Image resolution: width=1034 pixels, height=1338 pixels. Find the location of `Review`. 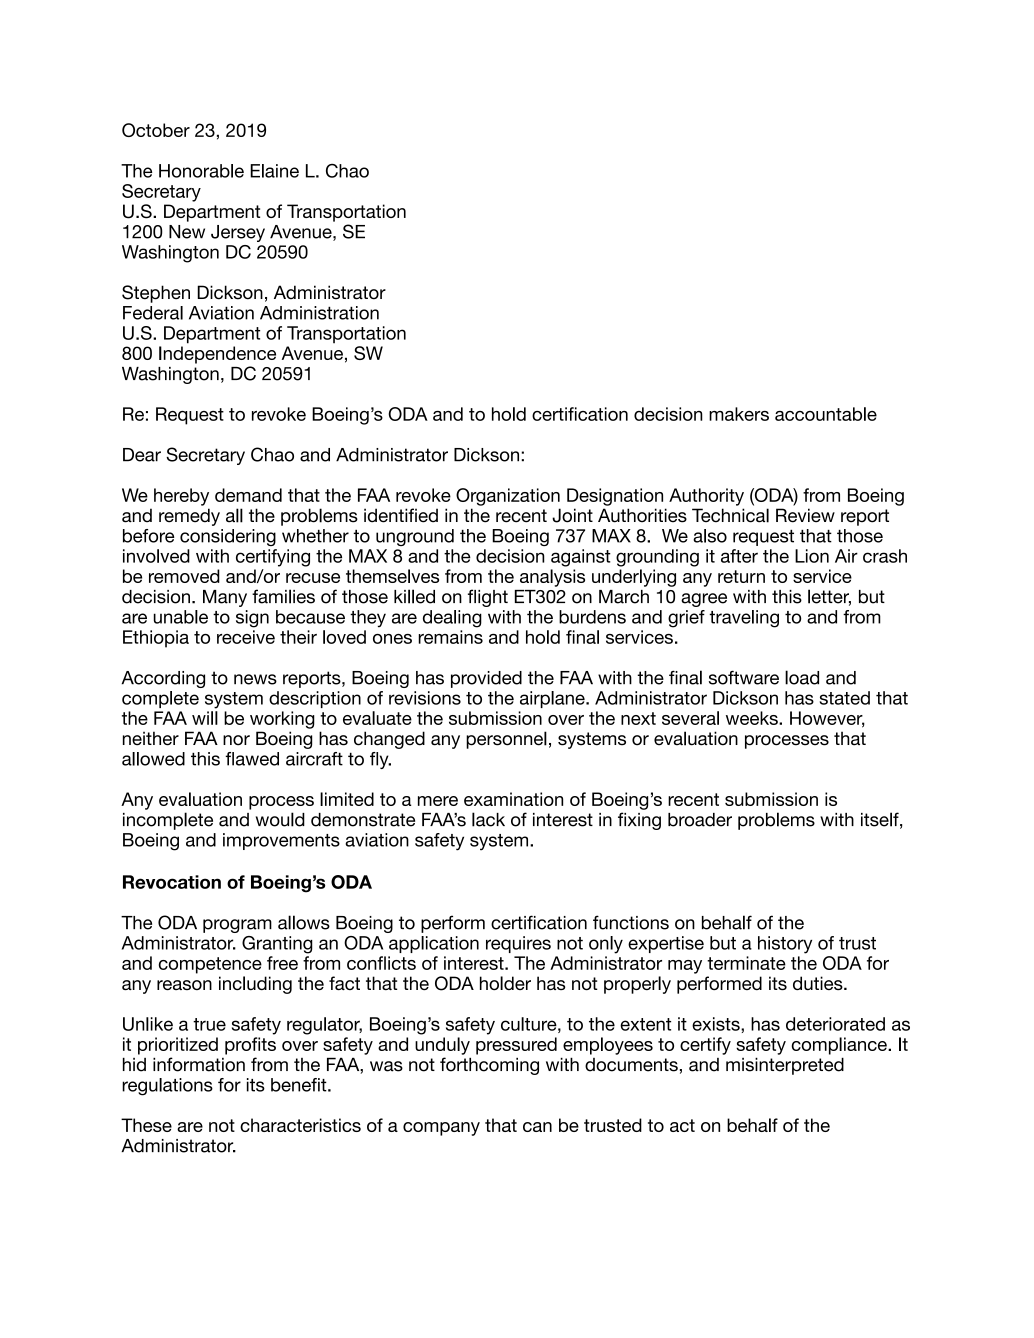

Review is located at coordinates (805, 515).
